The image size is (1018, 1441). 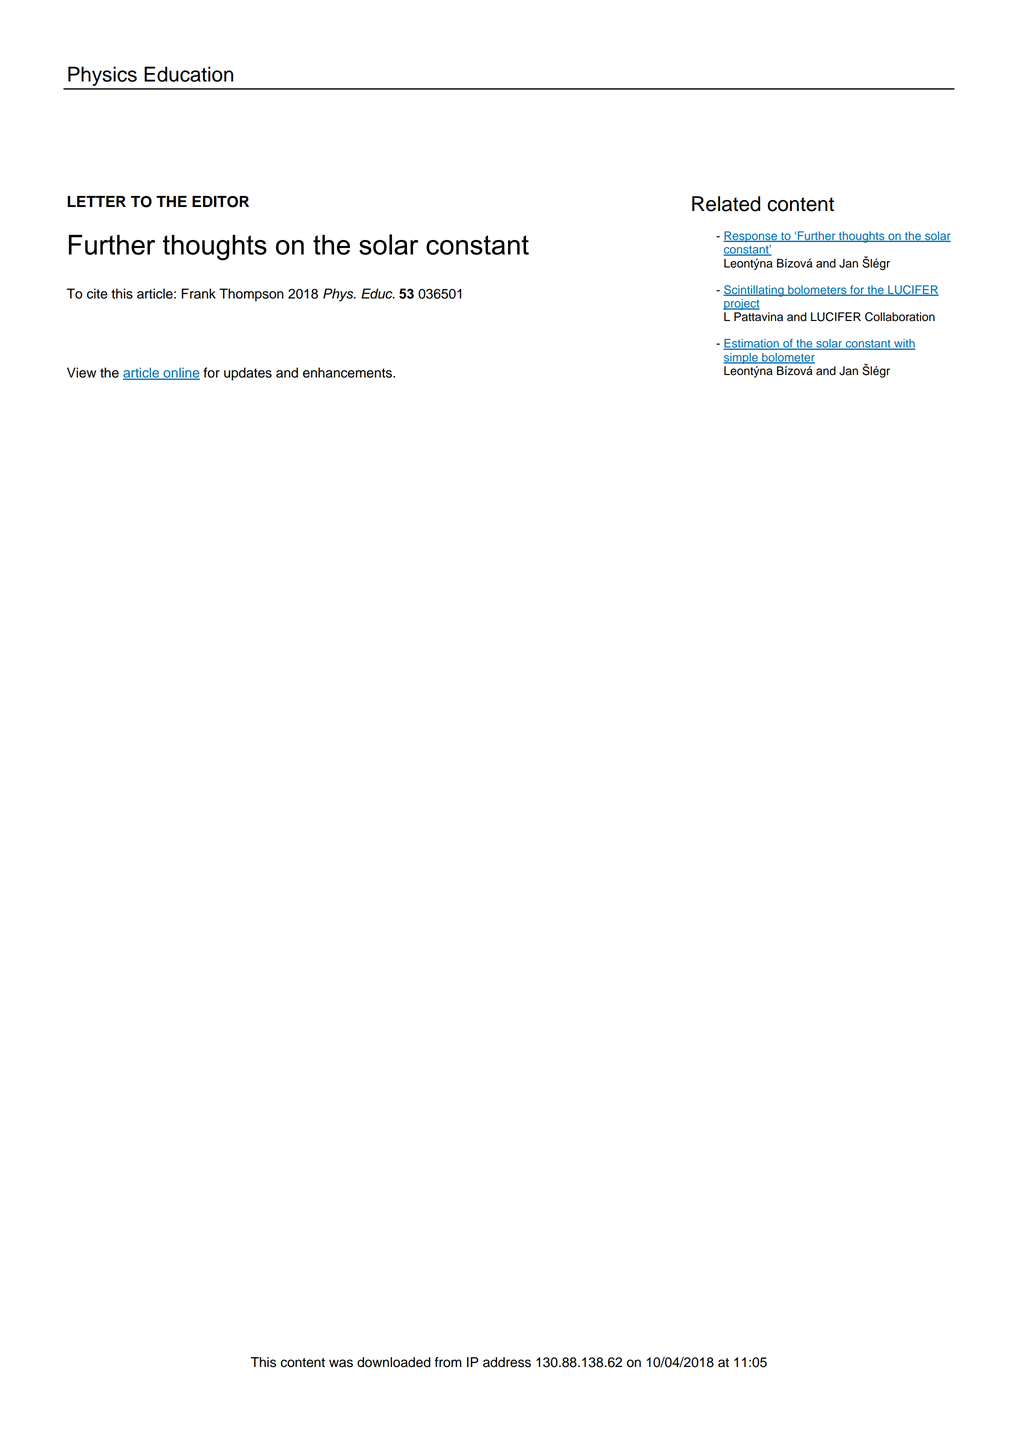 What do you see at coordinates (507, 1362) in the screenshot?
I see `address` at bounding box center [507, 1362].
